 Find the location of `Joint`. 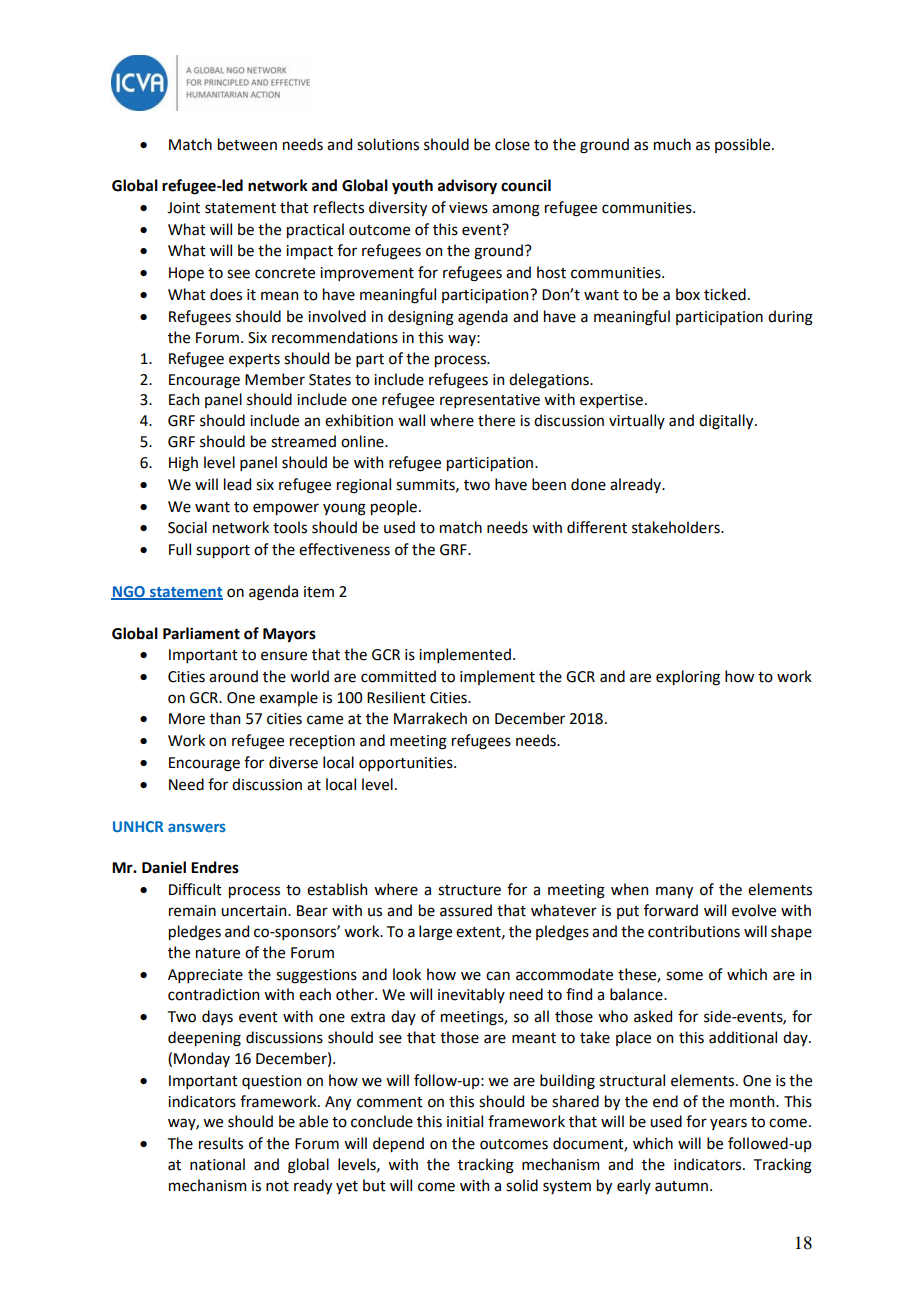

Joint is located at coordinates (183, 208).
